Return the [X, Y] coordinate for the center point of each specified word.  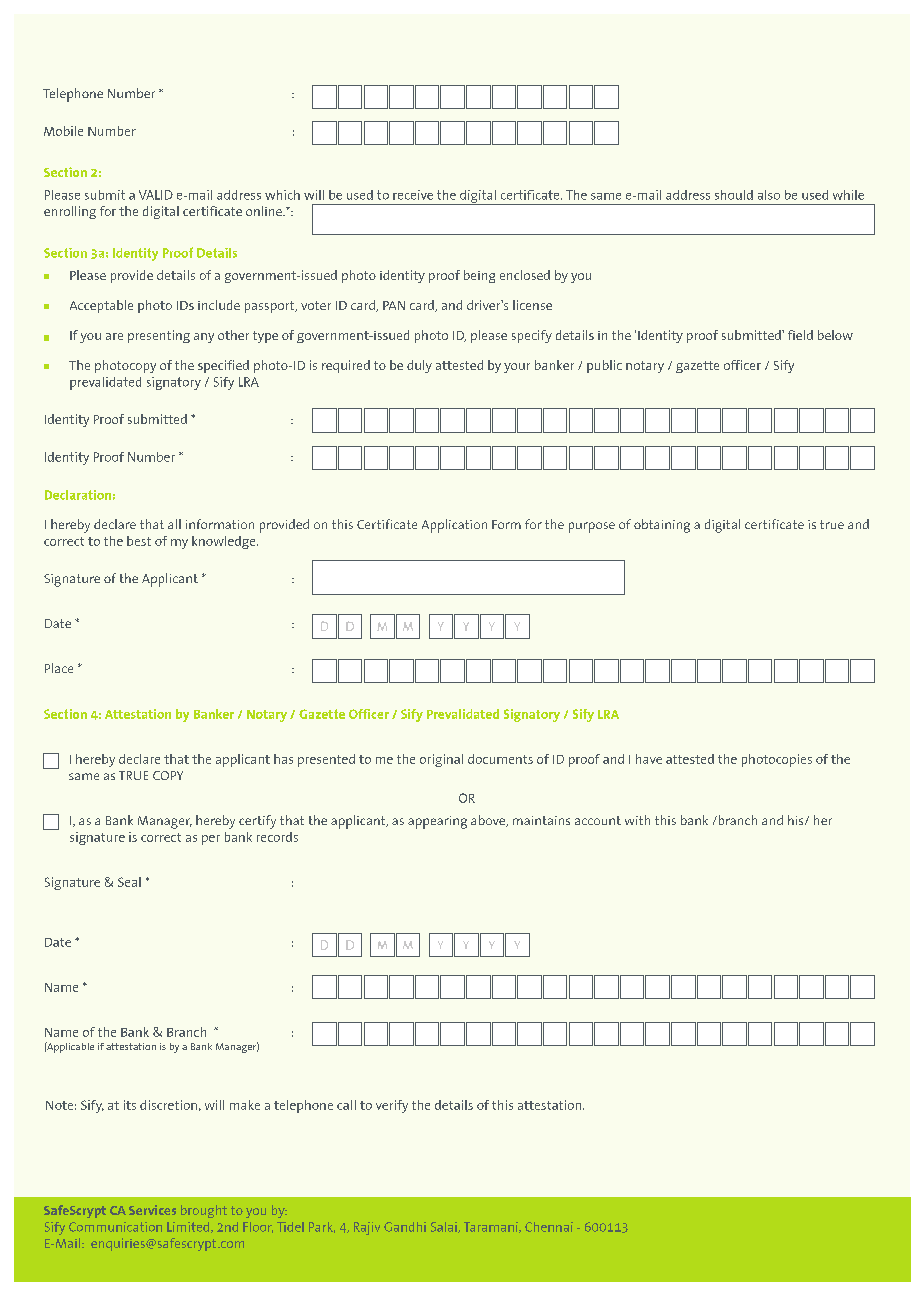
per [211, 840]
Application [454, 526]
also [769, 195]
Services [152, 1210]
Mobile [63, 131]
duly [419, 366]
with [637, 820]
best [139, 541]
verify [392, 1106]
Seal [129, 882]
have [649, 759]
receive [413, 195]
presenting [159, 336]
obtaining [662, 526]
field [800, 335]
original [441, 760]
